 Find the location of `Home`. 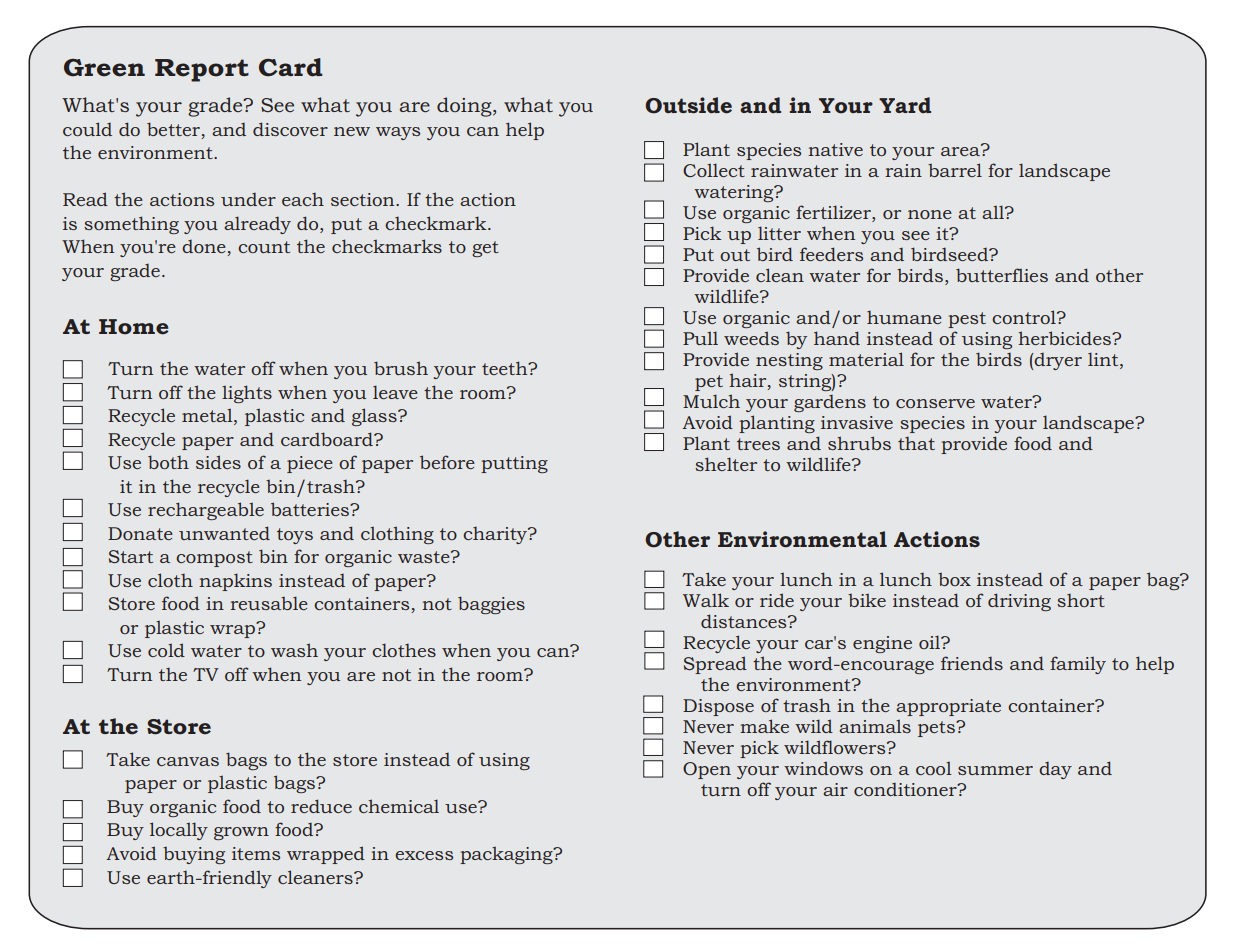

Home is located at coordinates (134, 327).
